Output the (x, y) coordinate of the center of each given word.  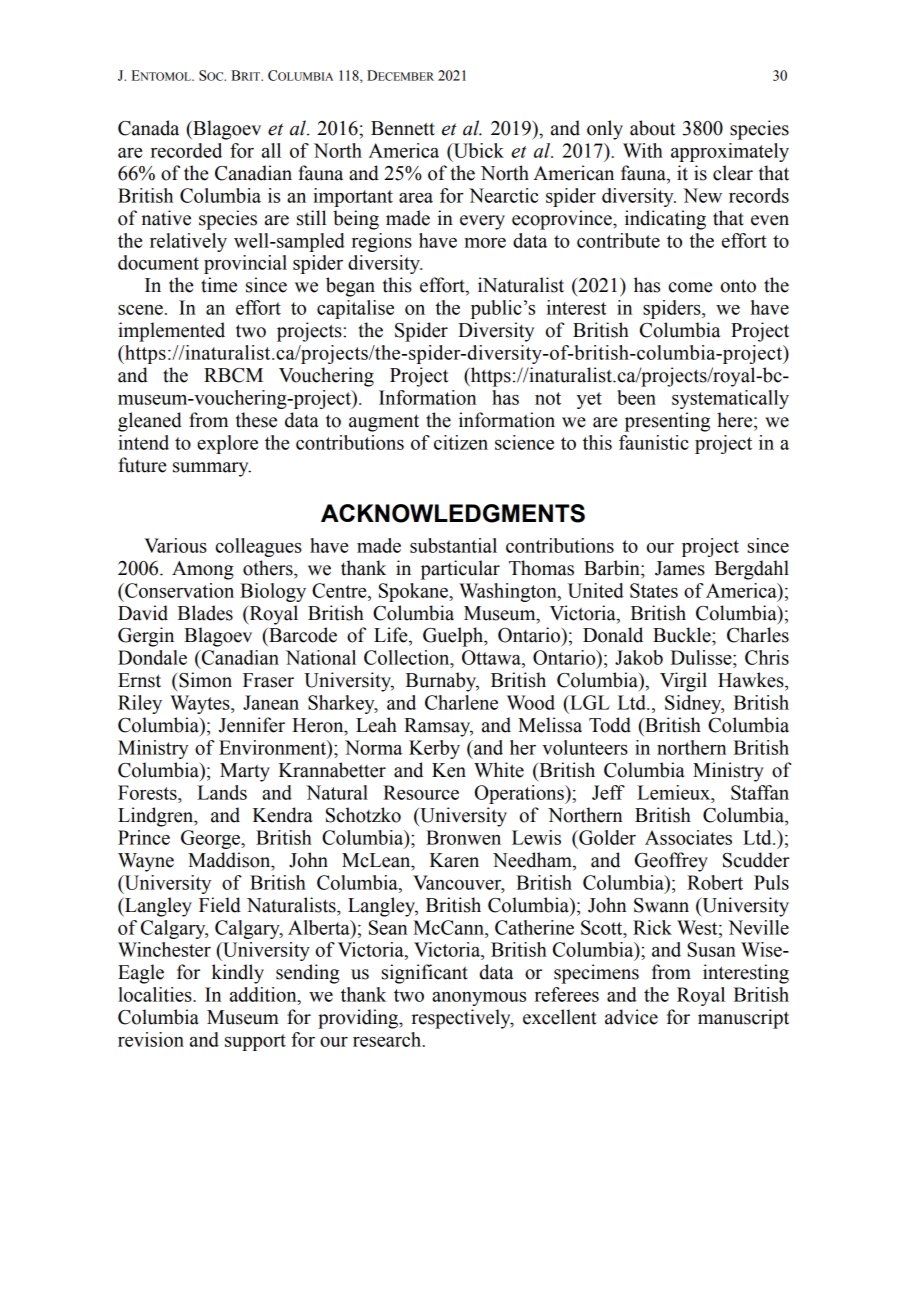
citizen (461, 442)
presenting (667, 422)
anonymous (479, 999)
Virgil (683, 682)
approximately (730, 152)
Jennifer (252, 725)
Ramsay (438, 727)
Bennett (403, 128)
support (255, 1042)
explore (227, 444)
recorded (186, 150)
